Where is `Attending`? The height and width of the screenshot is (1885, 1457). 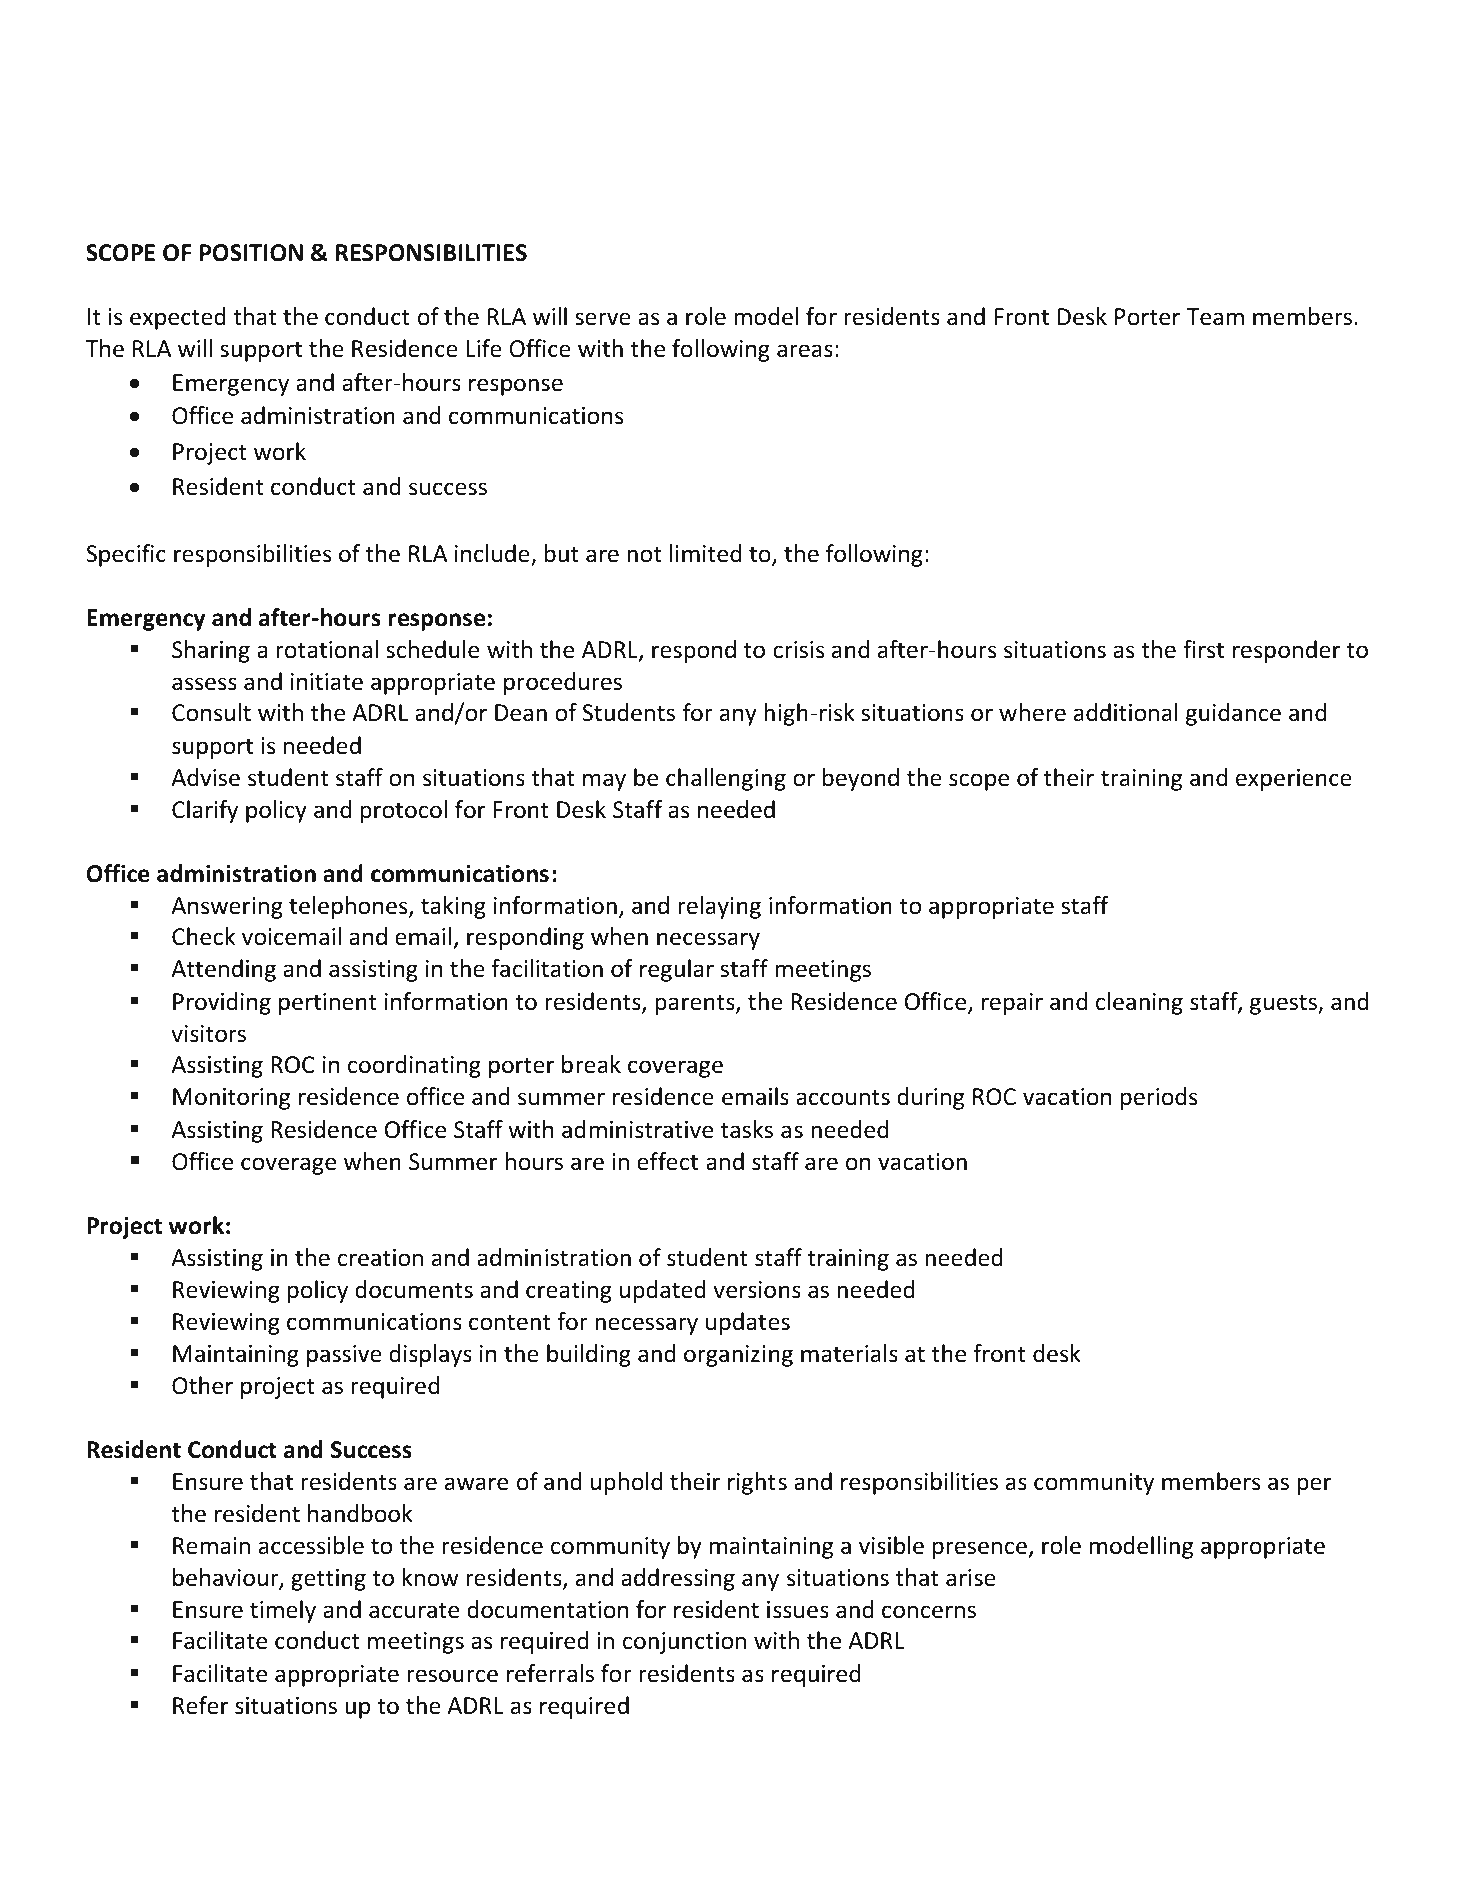 Attending is located at coordinates (223, 970).
